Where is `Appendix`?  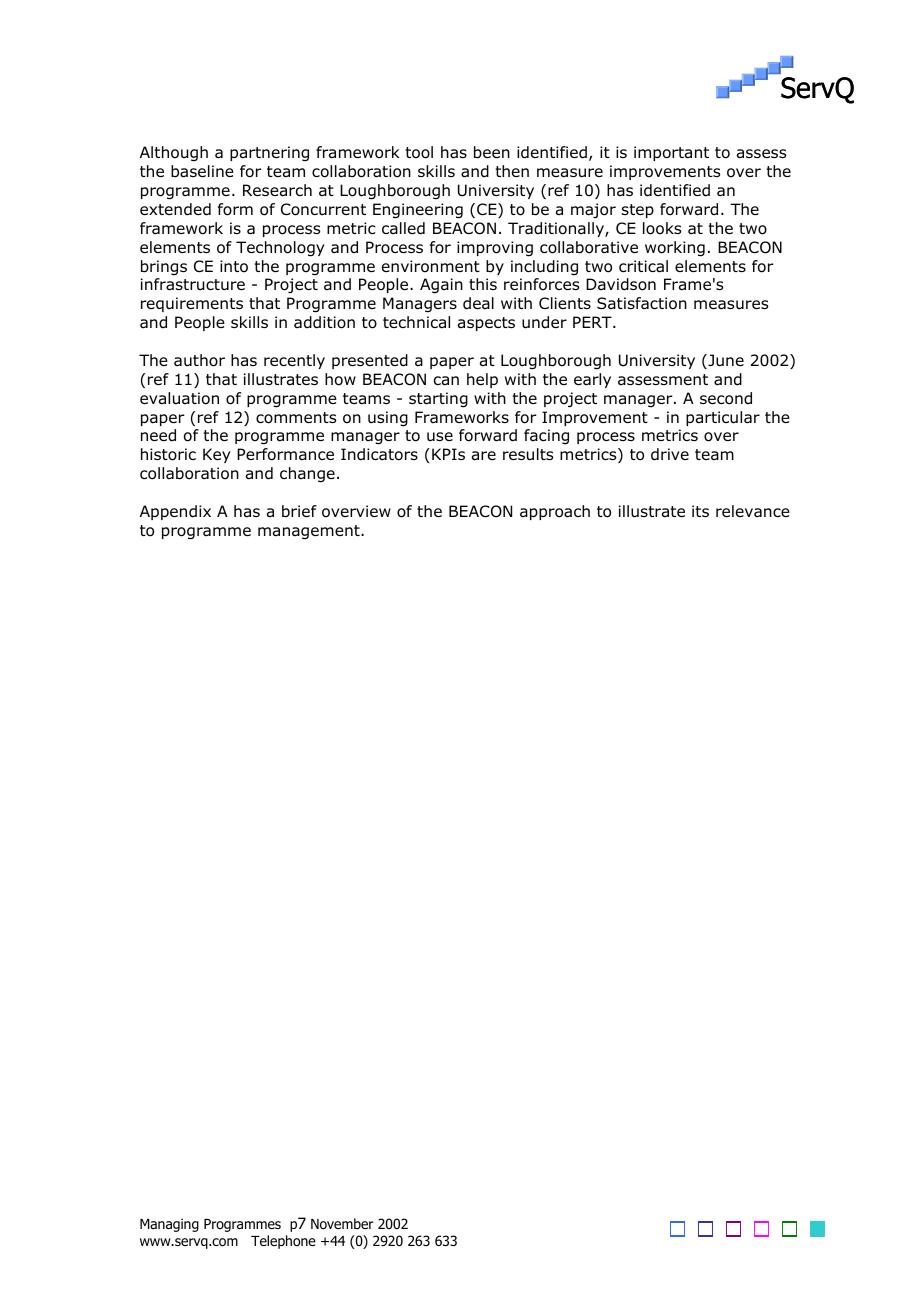 Appendix is located at coordinates (175, 512).
